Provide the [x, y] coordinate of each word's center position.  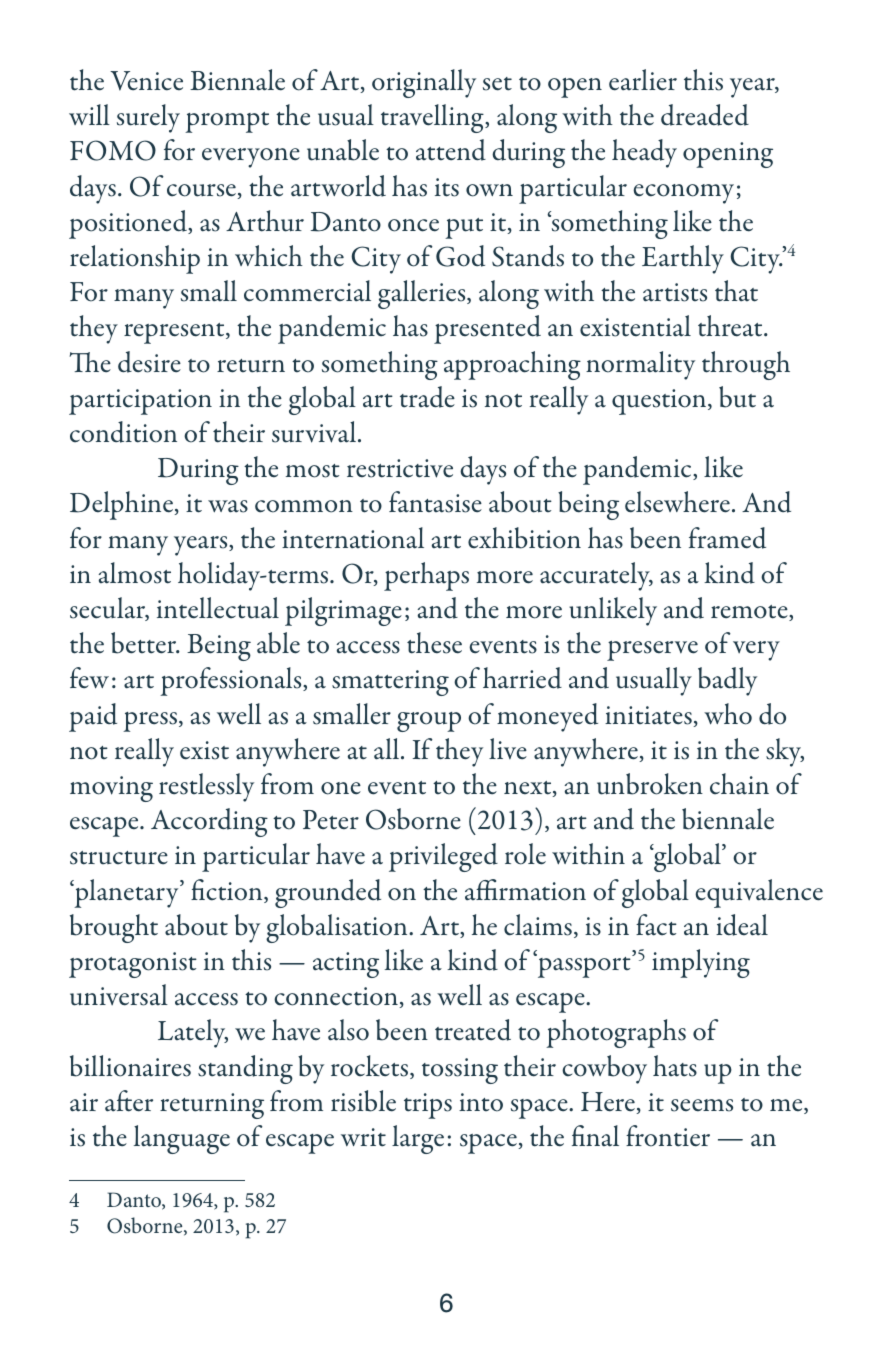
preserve [652, 651]
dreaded [705, 115]
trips [428, 1106]
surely [148, 118]
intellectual [218, 608]
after [129, 1101]
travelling [433, 118]
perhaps [426, 576]
